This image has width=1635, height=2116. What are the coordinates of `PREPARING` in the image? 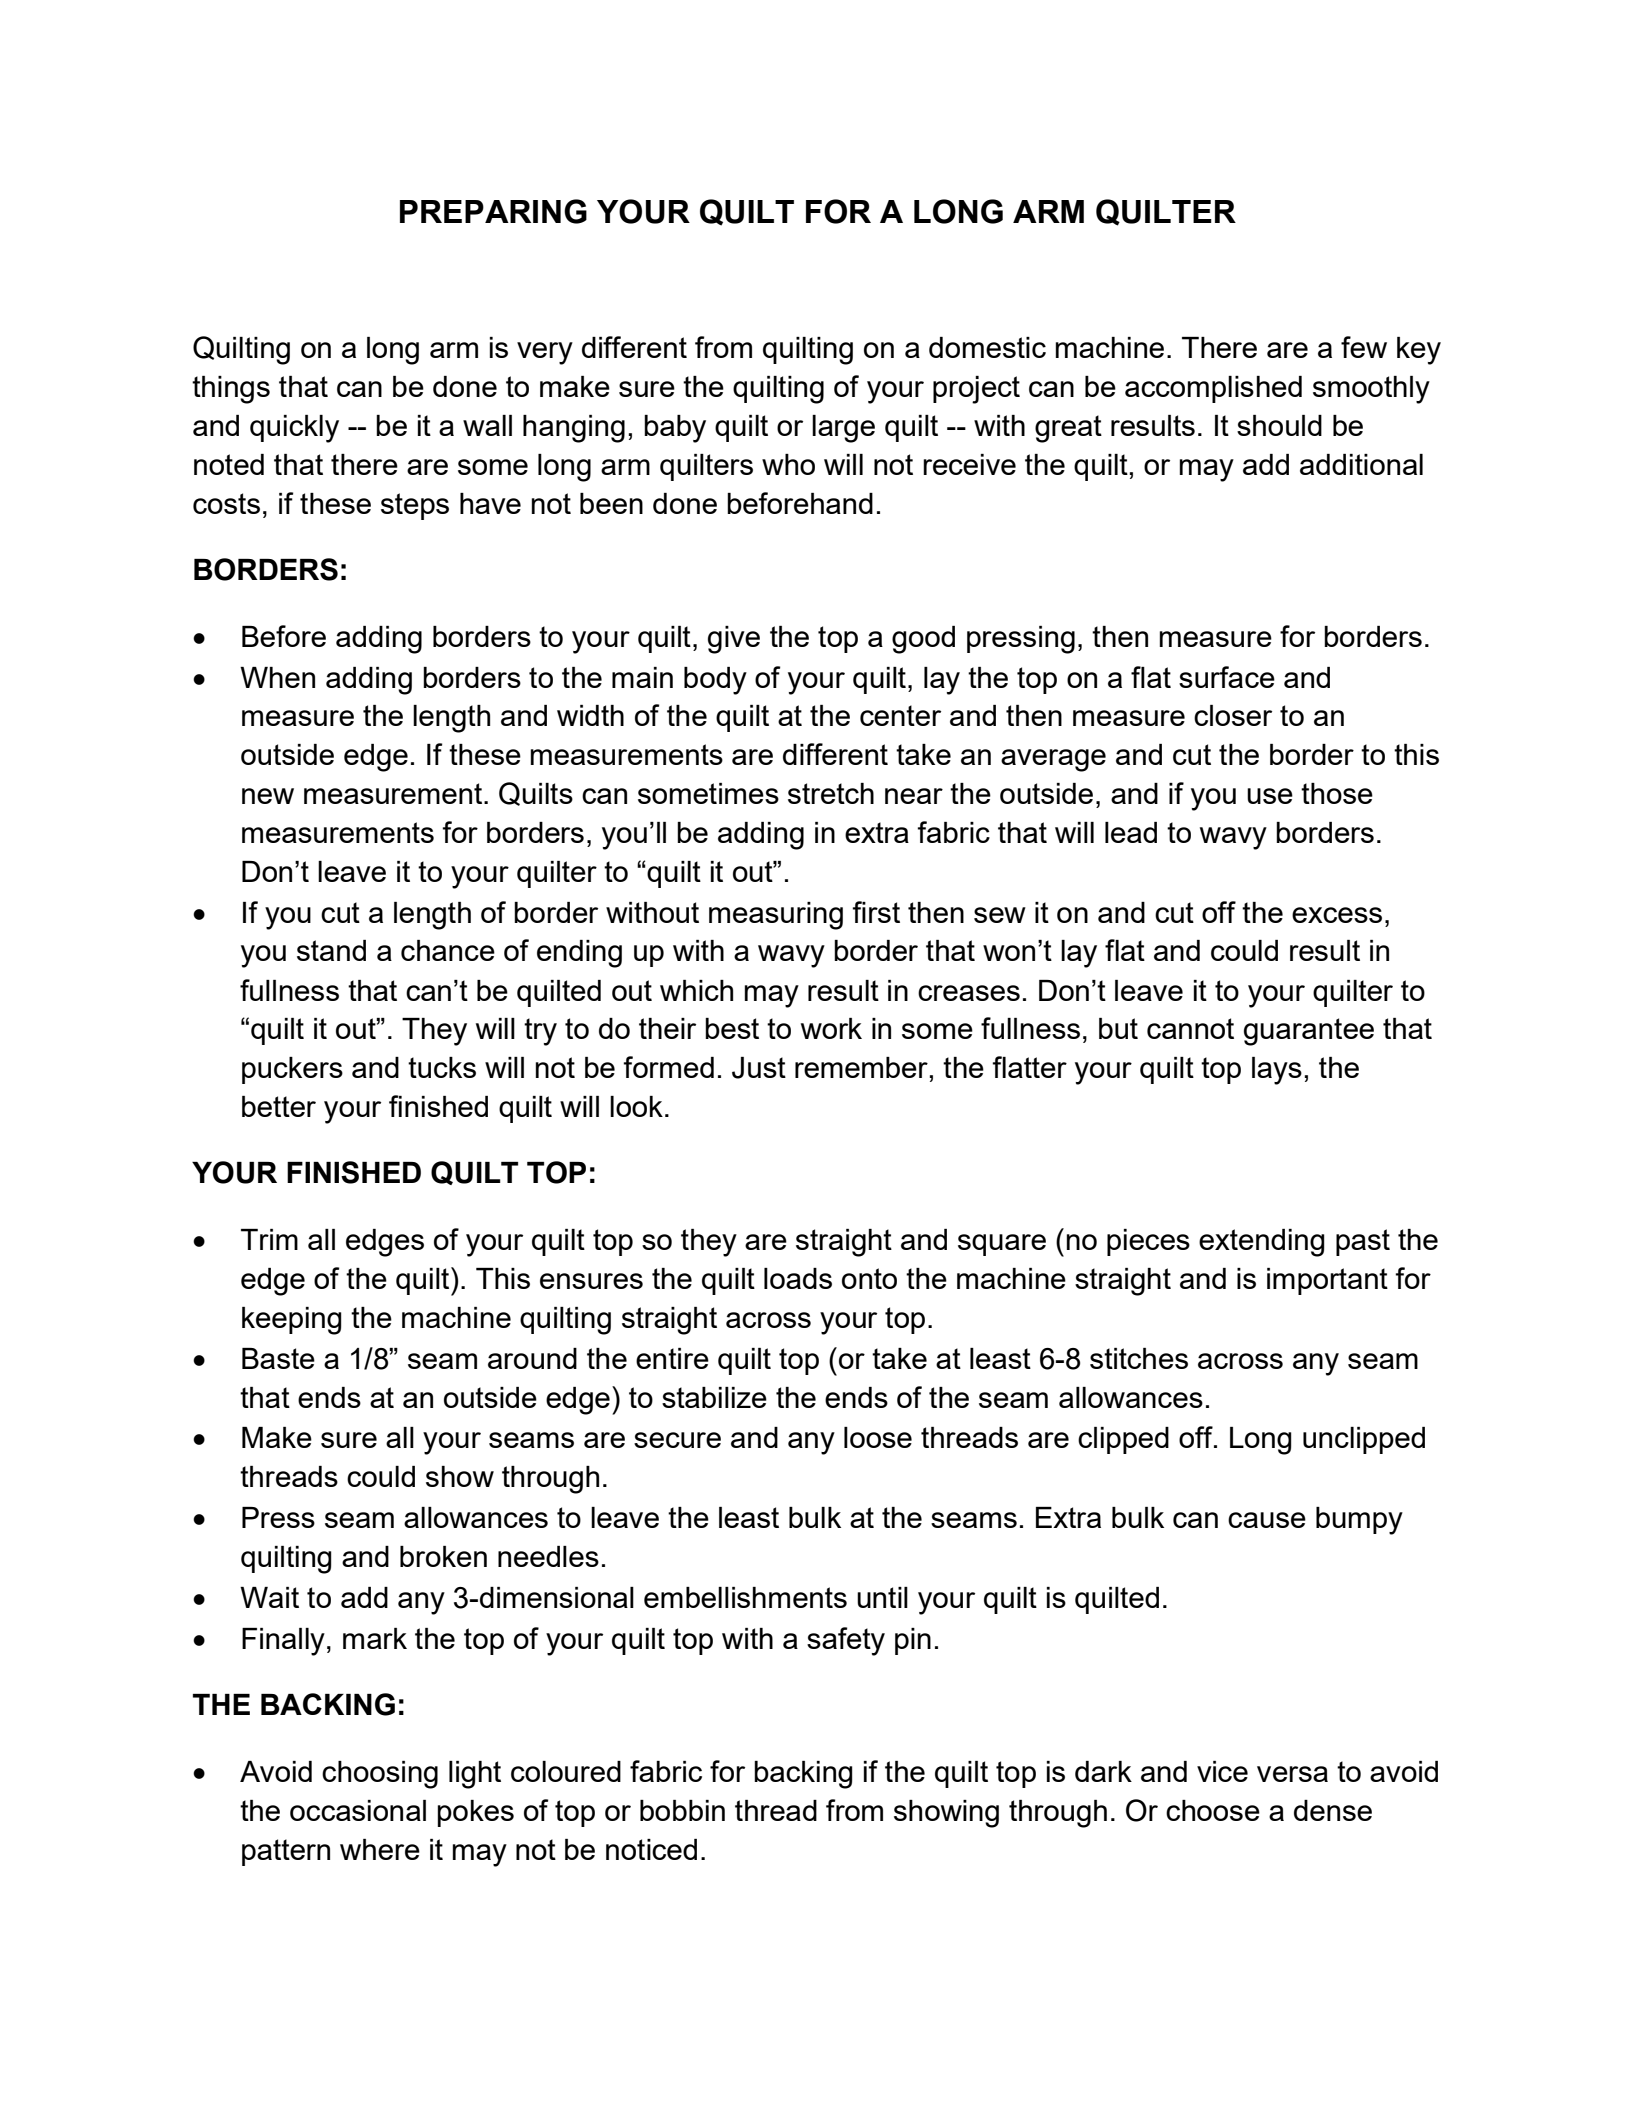 It's located at (493, 211).
